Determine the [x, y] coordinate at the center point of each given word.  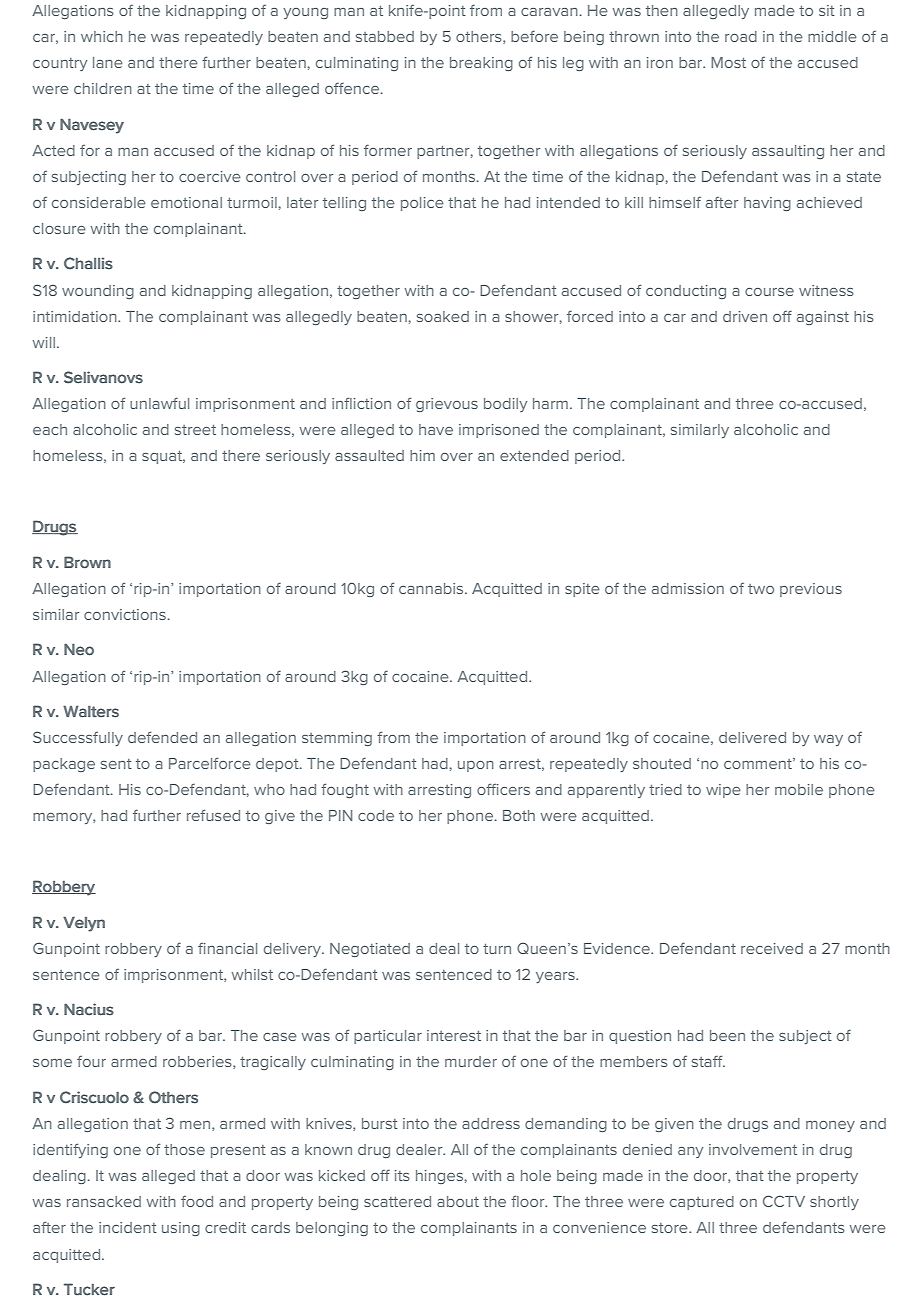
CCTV [784, 1201]
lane [108, 62]
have [436, 429]
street [195, 430]
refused [213, 815]
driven [745, 316]
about [458, 1201]
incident [128, 1227]
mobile [799, 789]
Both [519, 815]
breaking [481, 64]
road [741, 36]
